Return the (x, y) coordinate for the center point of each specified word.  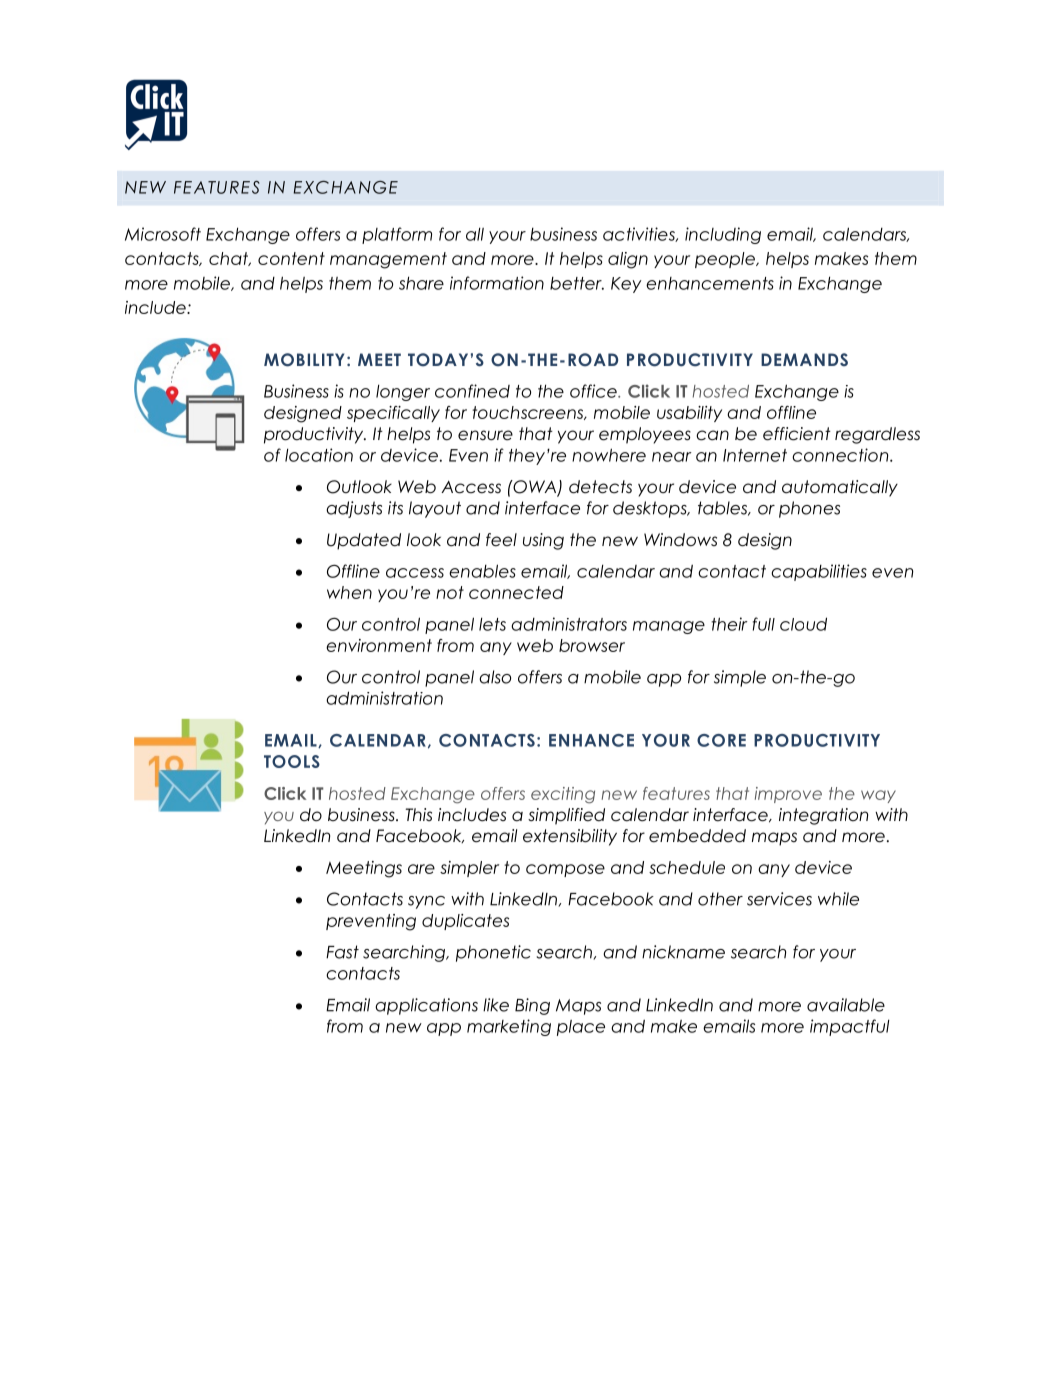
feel (501, 540)
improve (788, 795)
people (726, 260)
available (846, 1005)
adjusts (354, 509)
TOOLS (292, 761)
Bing (532, 1006)
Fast (342, 952)
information (497, 283)
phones (809, 509)
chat (230, 259)
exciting (563, 795)
